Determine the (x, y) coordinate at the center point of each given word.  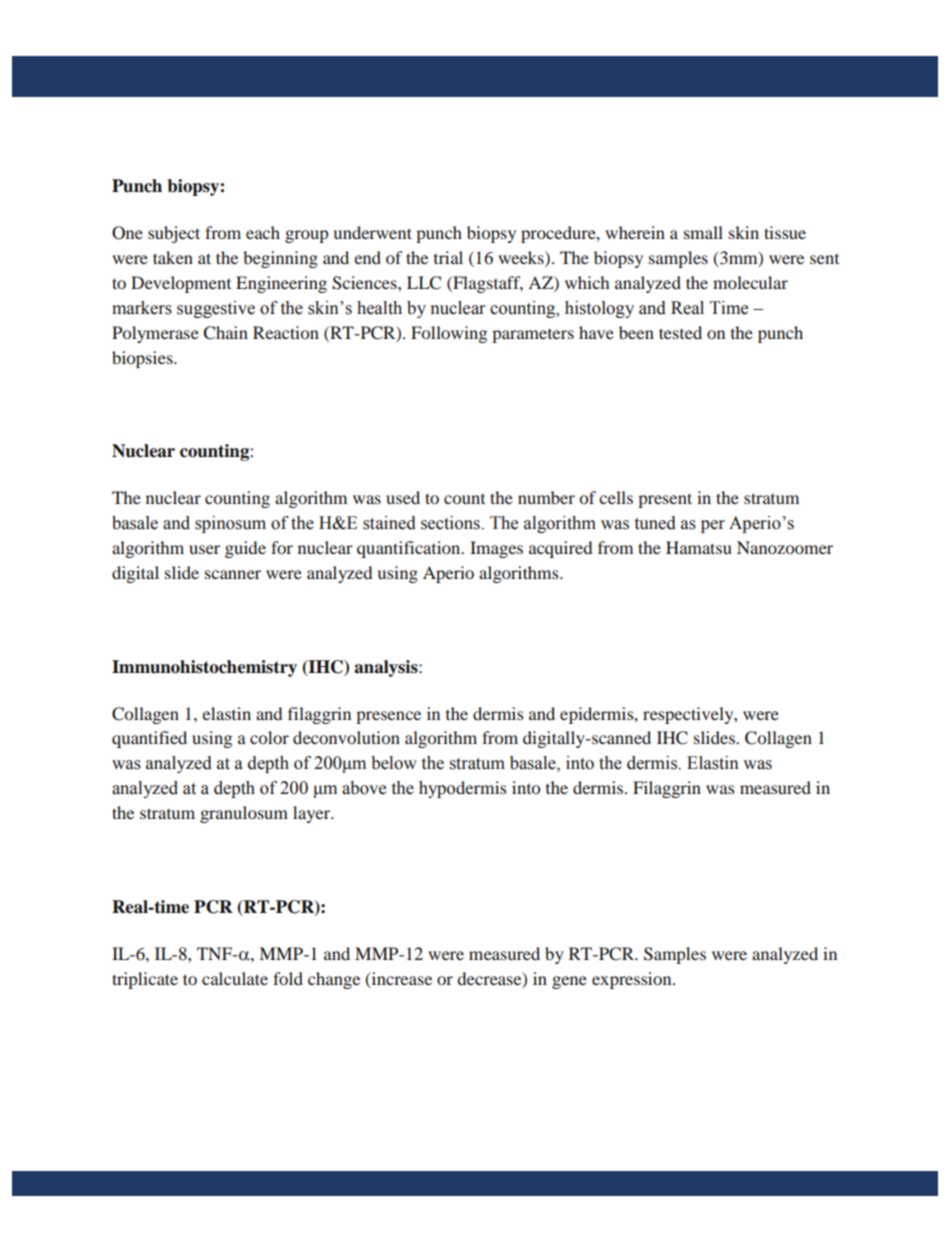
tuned (655, 523)
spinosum (230, 524)
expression (633, 980)
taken (173, 257)
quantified (149, 739)
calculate (235, 978)
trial (448, 257)
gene (569, 982)
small (703, 232)
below (394, 763)
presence (388, 717)
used (403, 497)
